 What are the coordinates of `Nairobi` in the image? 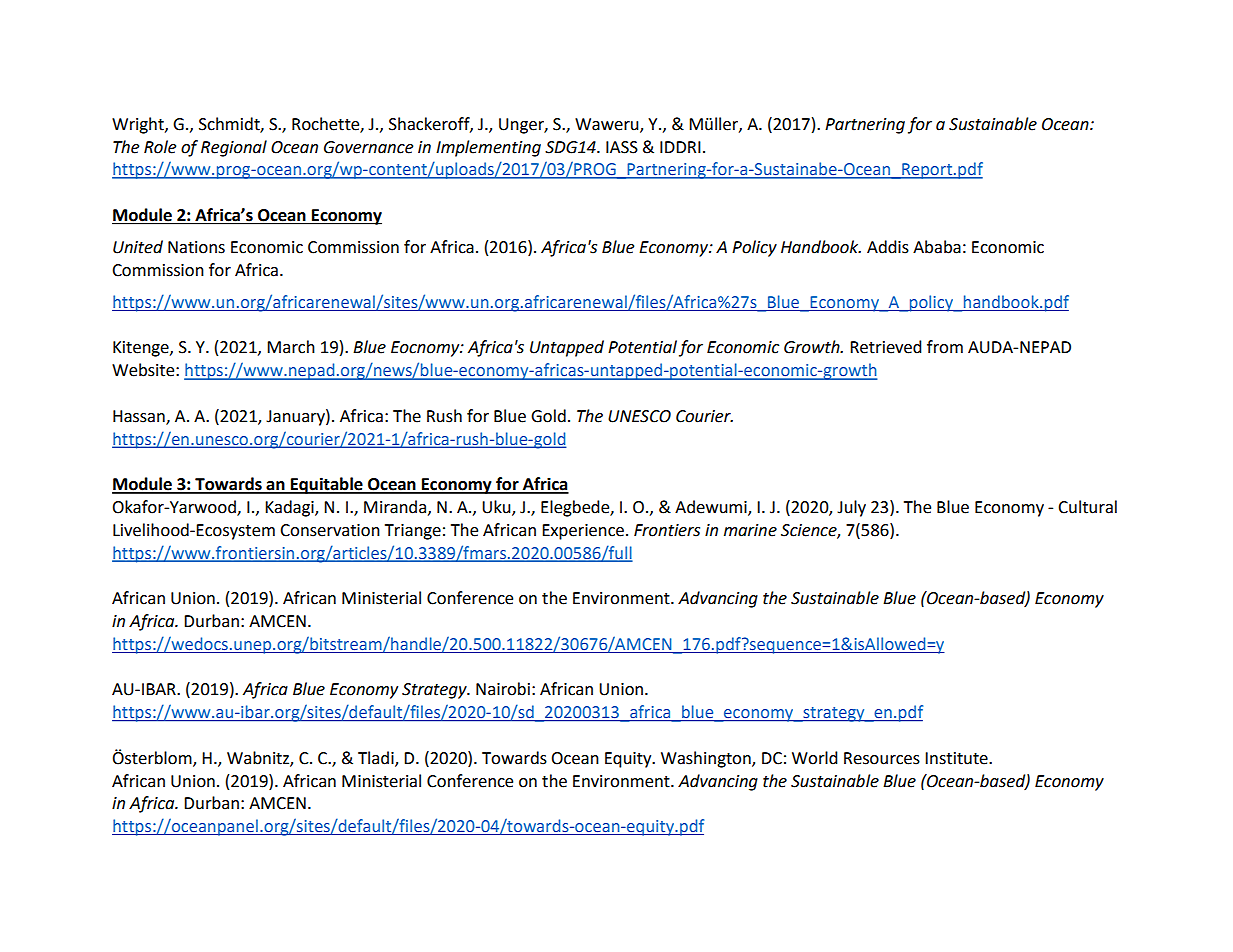 It's located at (503, 689).
